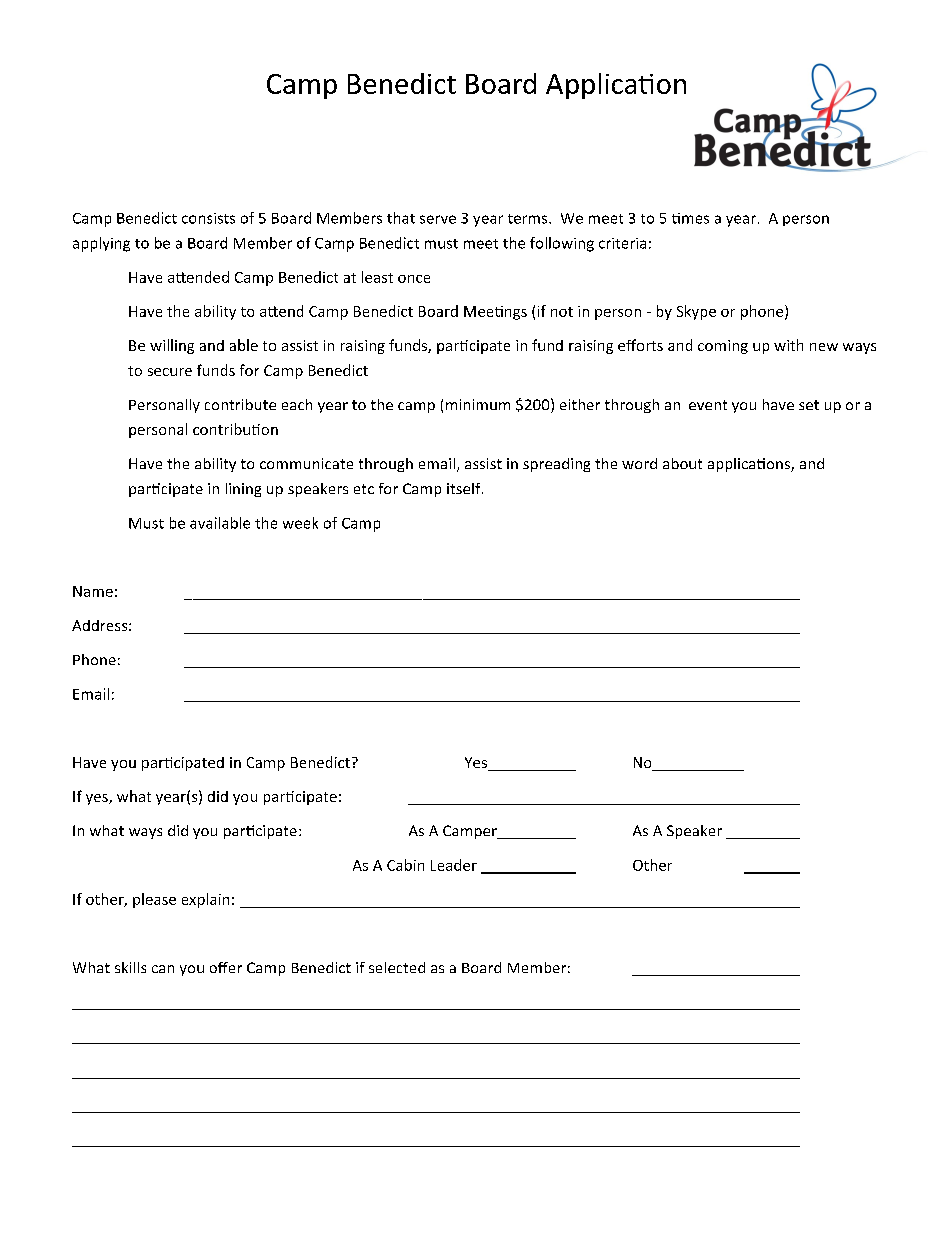 Image resolution: width=952 pixels, height=1233 pixels. I want to click on secure, so click(170, 372).
